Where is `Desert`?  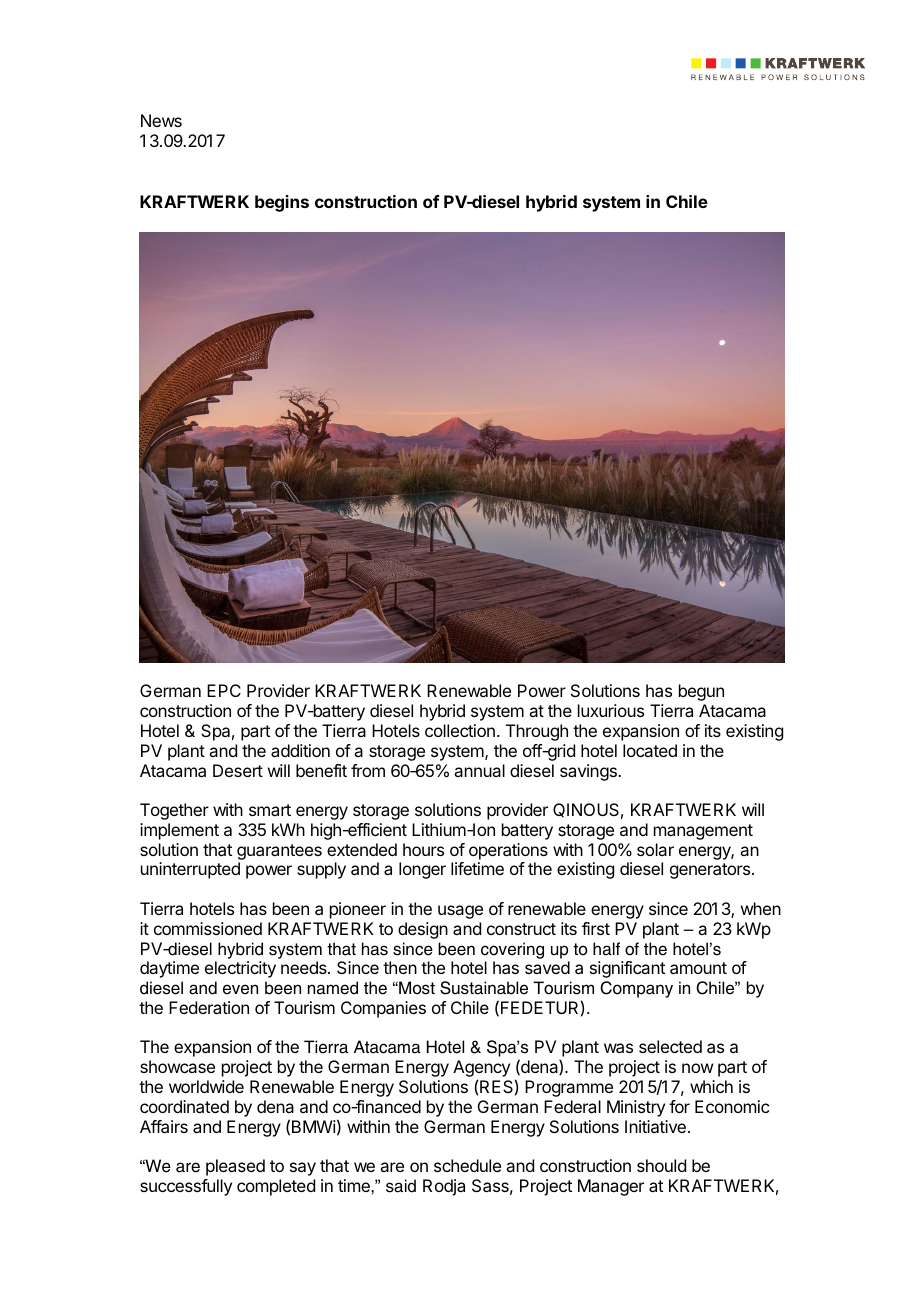 Desert is located at coordinates (238, 770).
